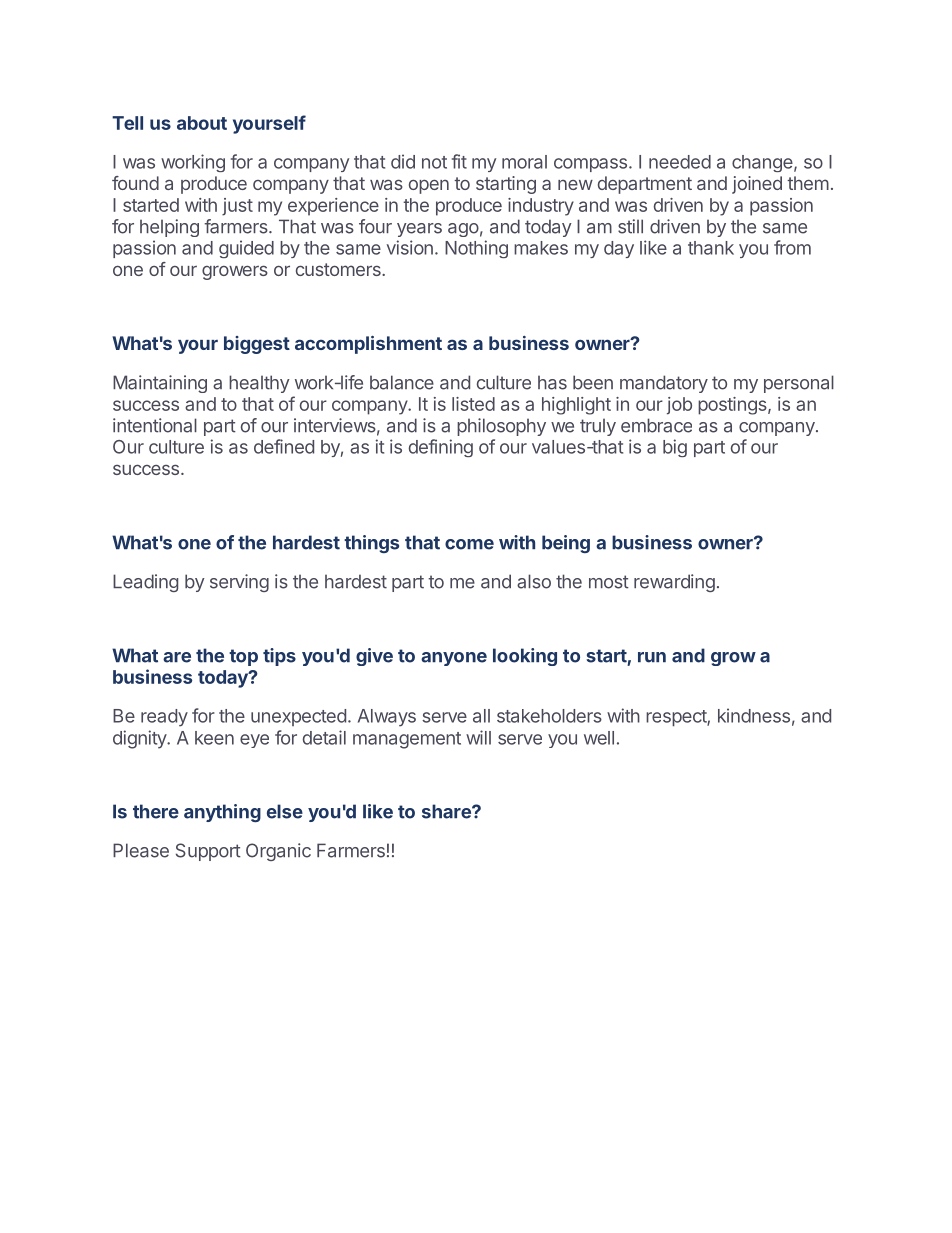 The height and width of the document is (1233, 952). Describe the element at coordinates (441, 448) in the document. I see `defining` at that location.
